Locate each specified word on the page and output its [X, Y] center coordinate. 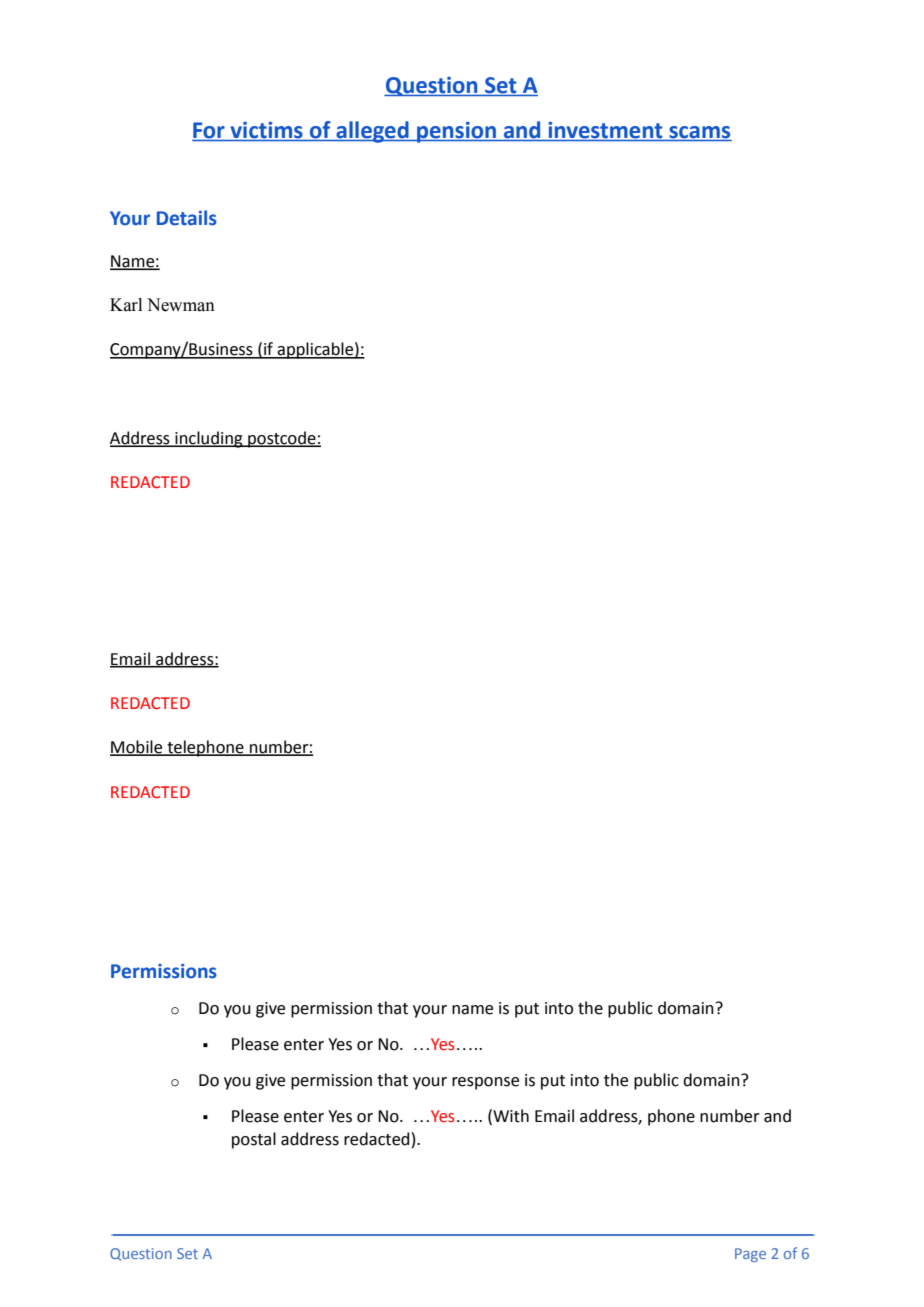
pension [456, 132]
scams [699, 133]
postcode [282, 439]
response [485, 1083]
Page [750, 1255]
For [209, 131]
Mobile [137, 748]
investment [605, 131]
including [209, 439]
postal [254, 1140]
